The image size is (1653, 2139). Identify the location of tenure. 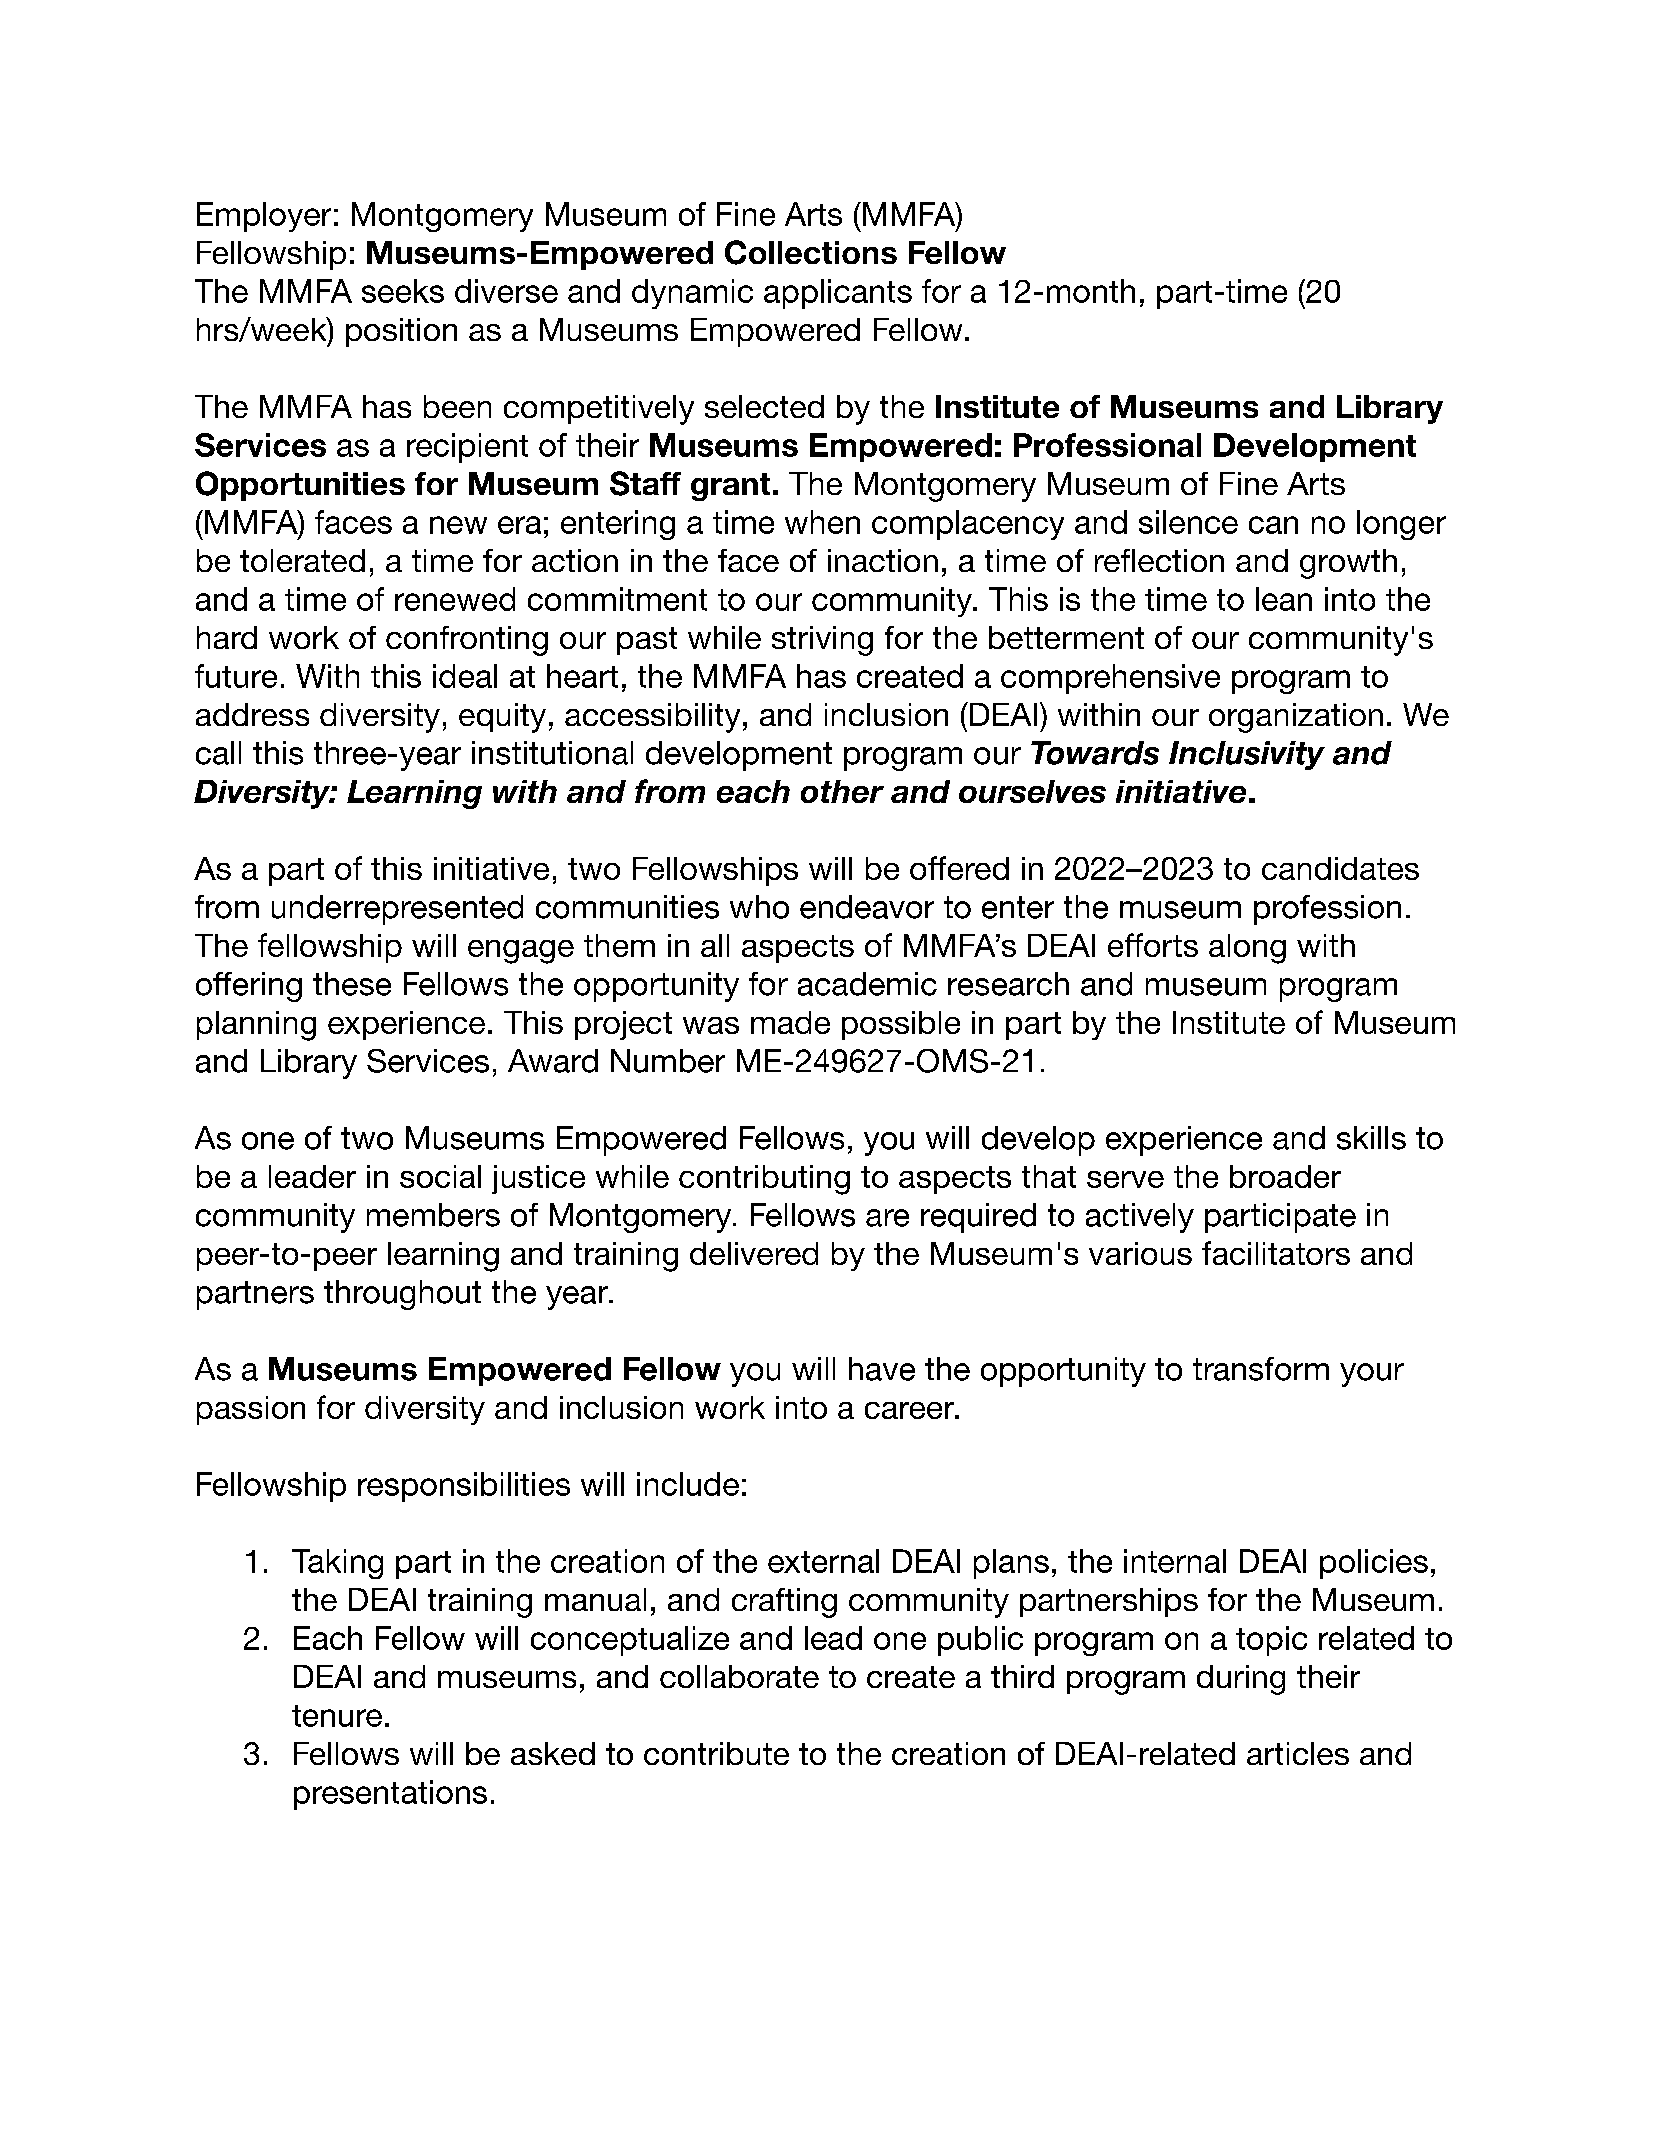
(337, 1716).
